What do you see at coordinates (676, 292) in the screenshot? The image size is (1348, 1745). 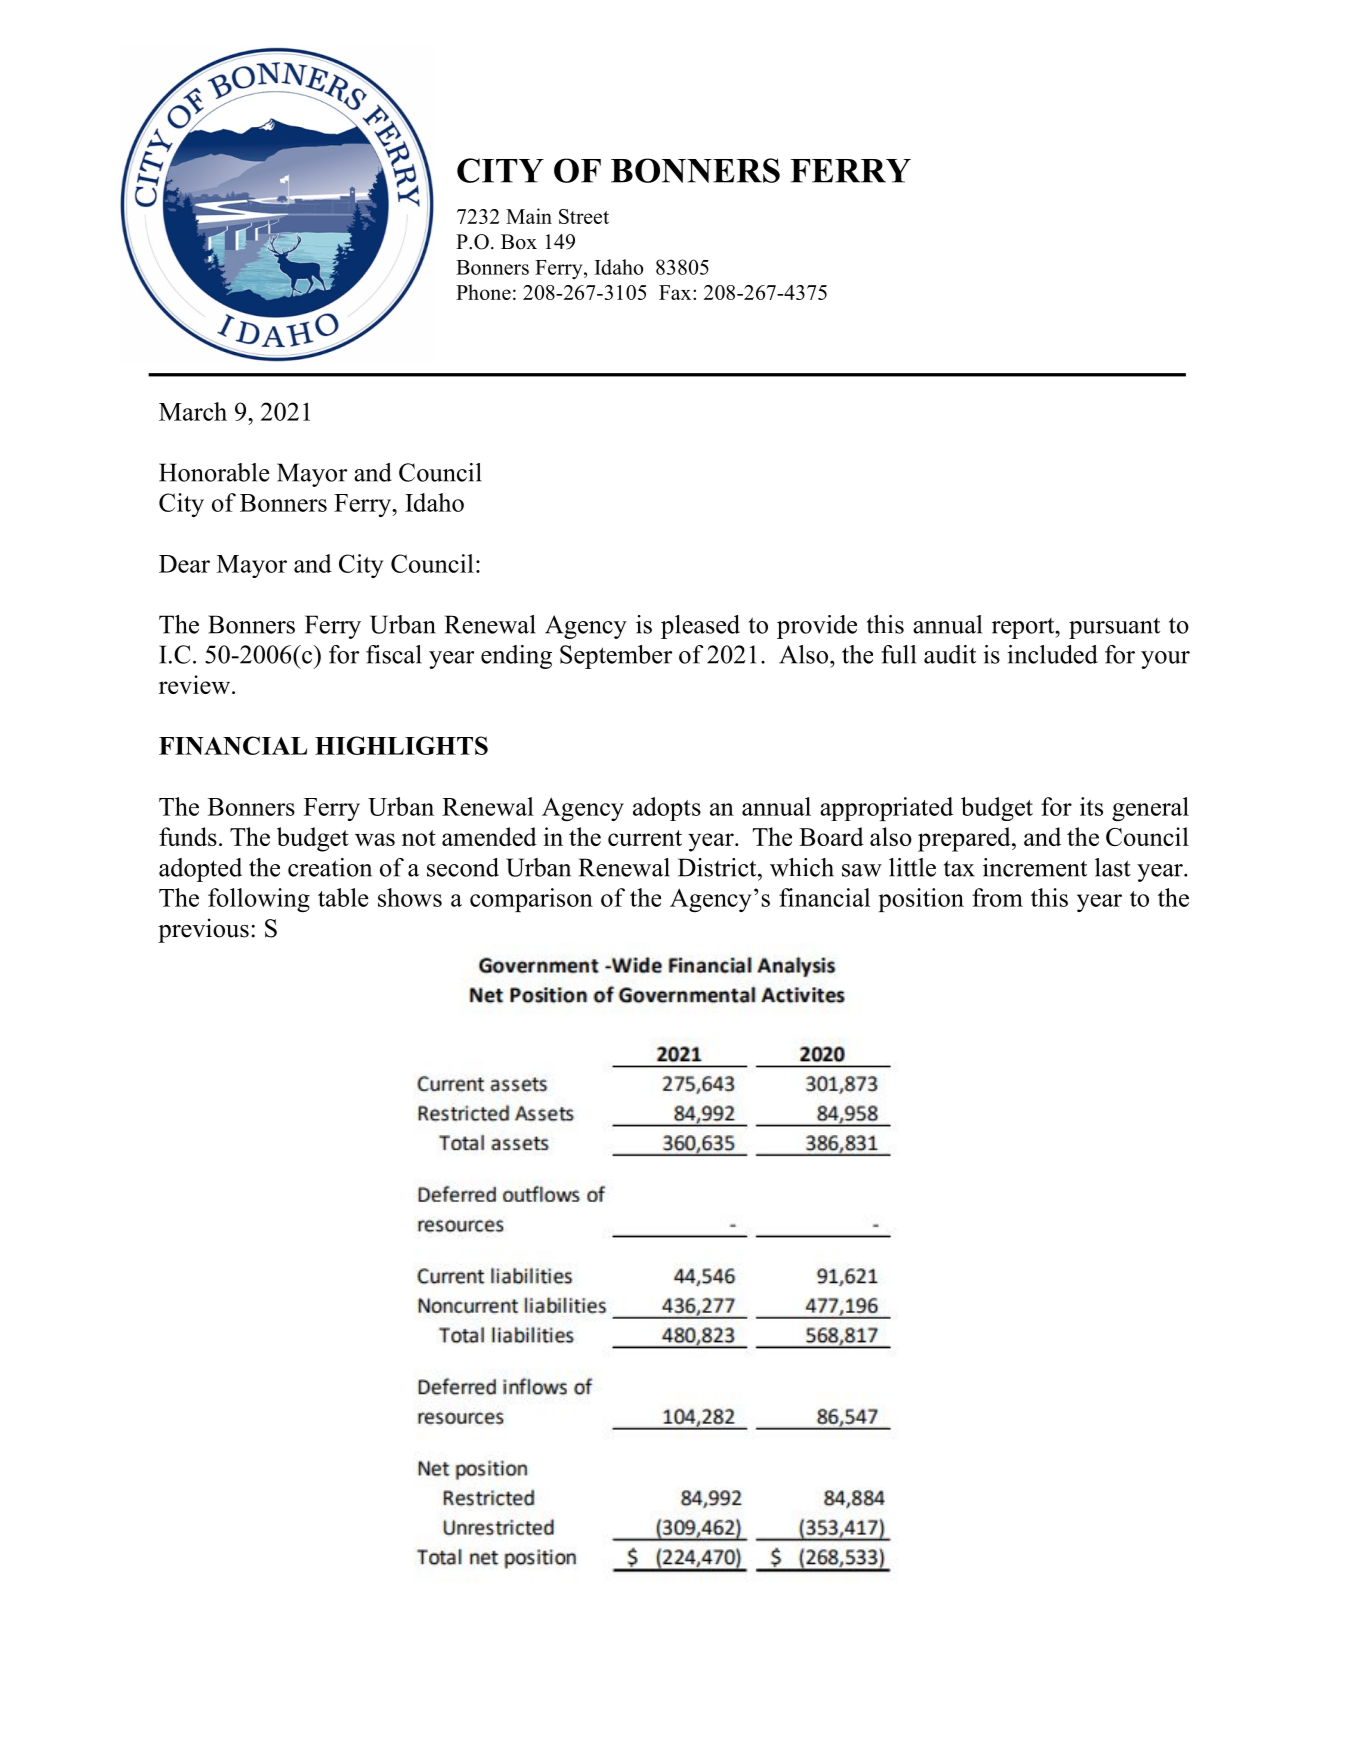 I see `Fax` at bounding box center [676, 292].
